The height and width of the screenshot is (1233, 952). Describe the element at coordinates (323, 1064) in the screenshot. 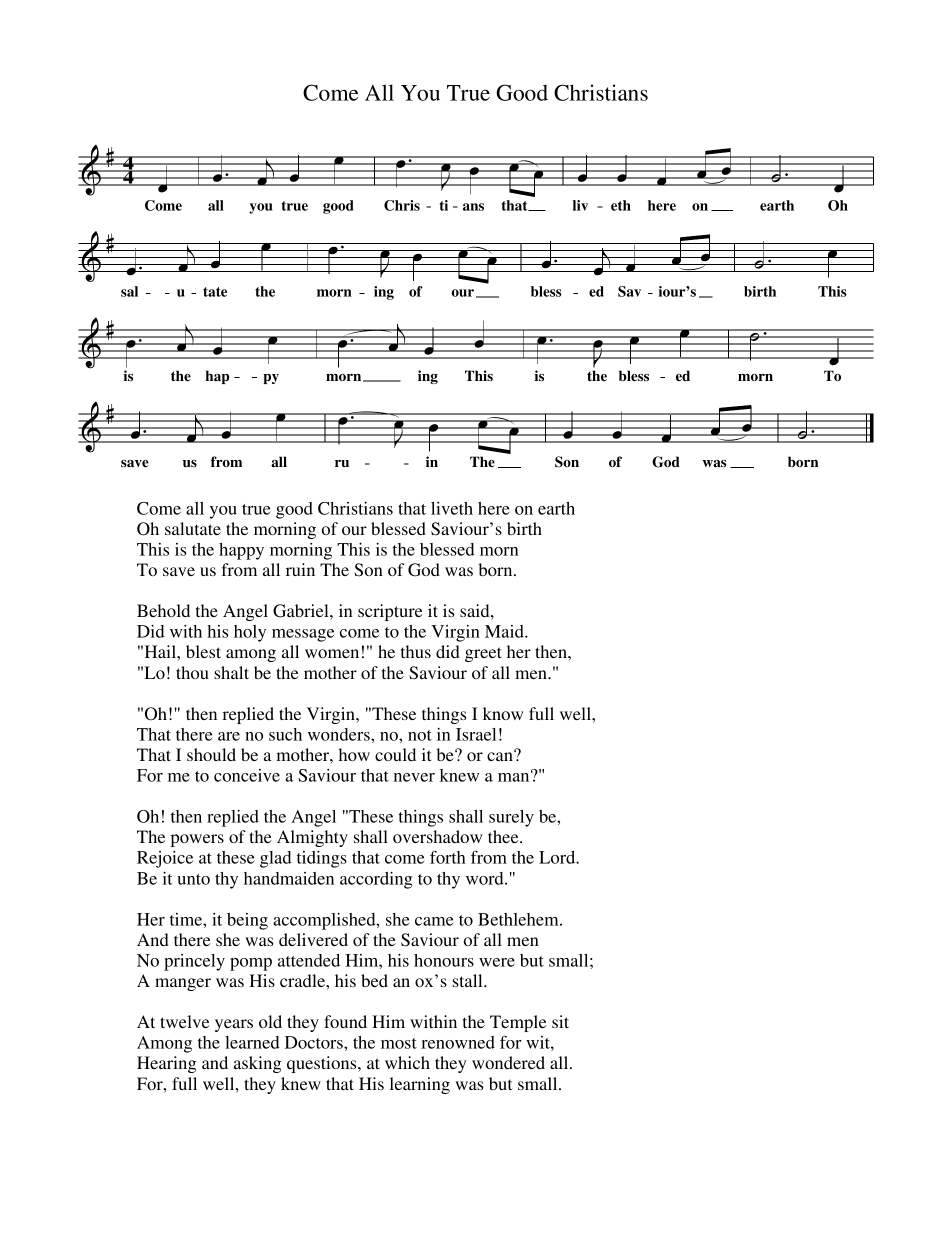

I see `questions` at that location.
